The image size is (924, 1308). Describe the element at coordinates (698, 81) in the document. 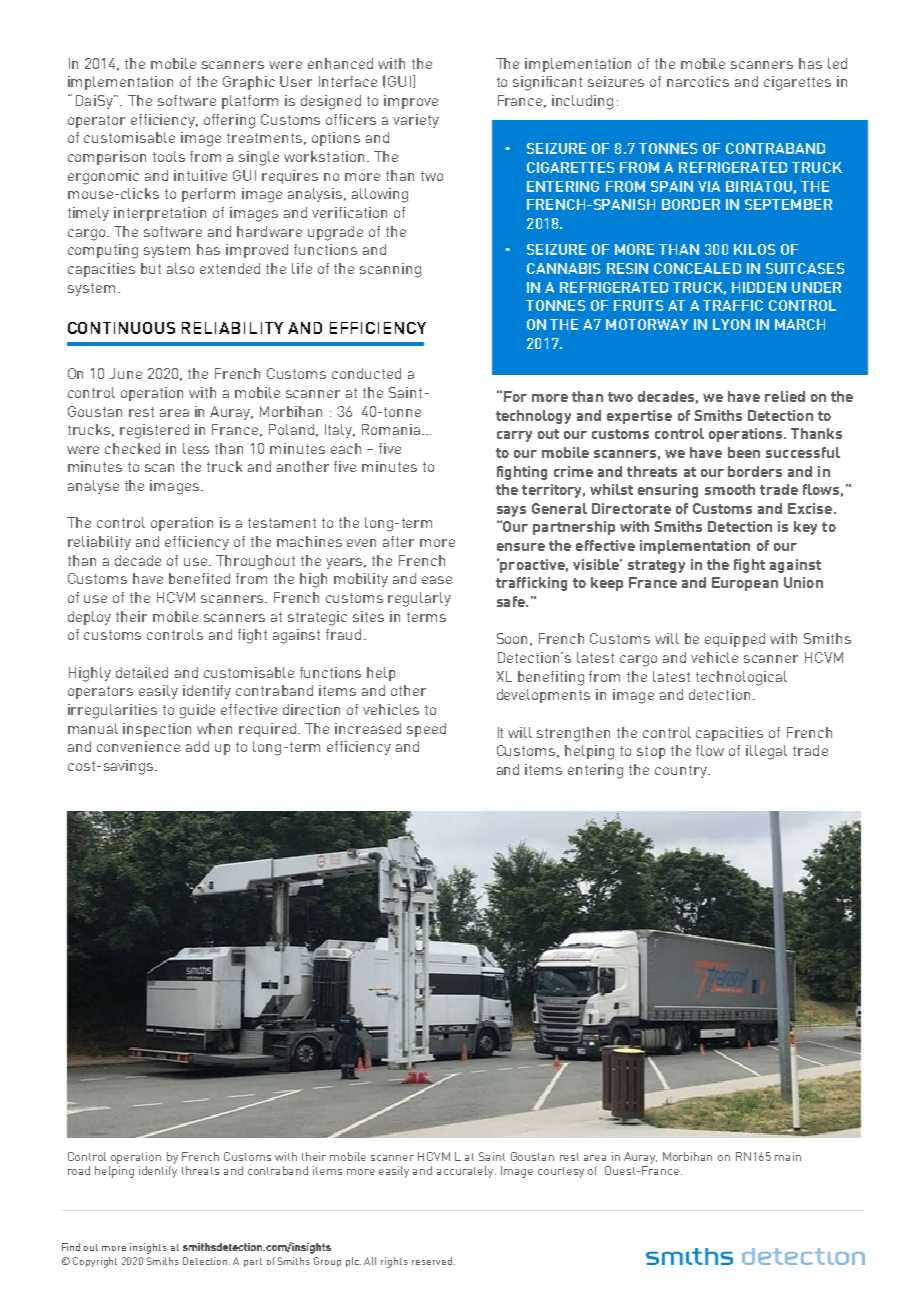

I see `narcotics` at that location.
